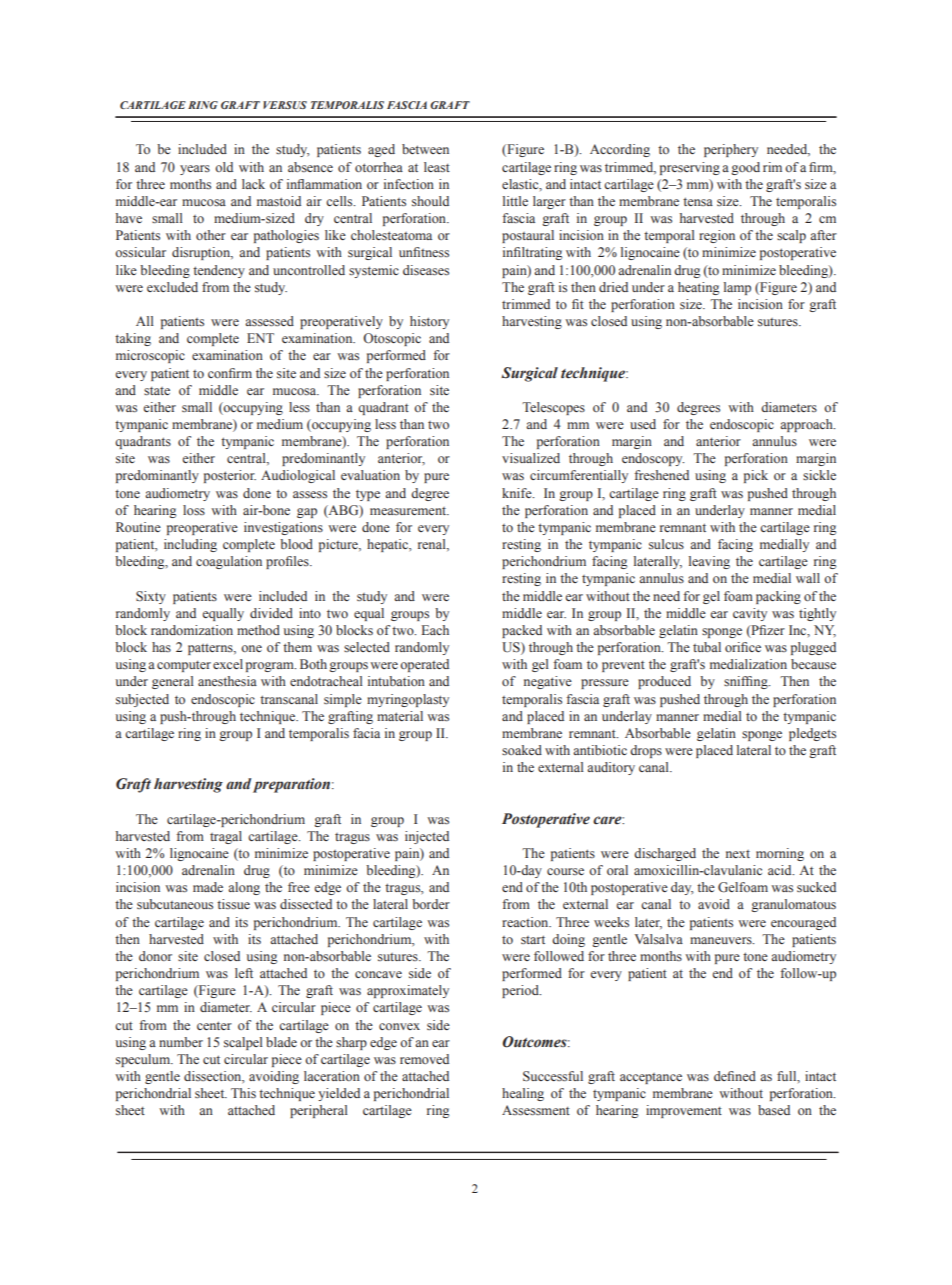  I want to click on randomization, so click(192, 630).
